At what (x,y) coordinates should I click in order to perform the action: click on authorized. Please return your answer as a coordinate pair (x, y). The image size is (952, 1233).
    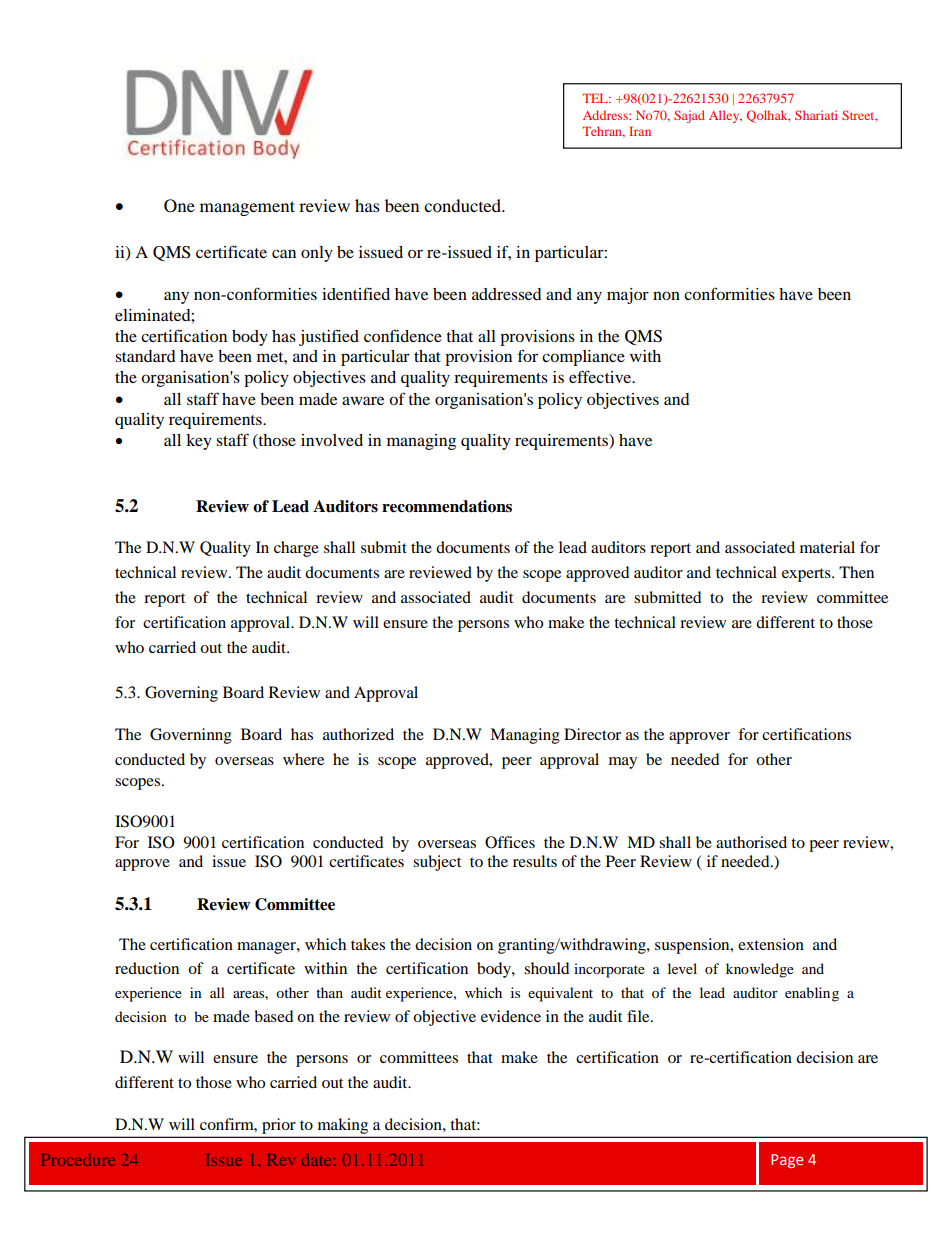
    Looking at the image, I should click on (358, 734).
